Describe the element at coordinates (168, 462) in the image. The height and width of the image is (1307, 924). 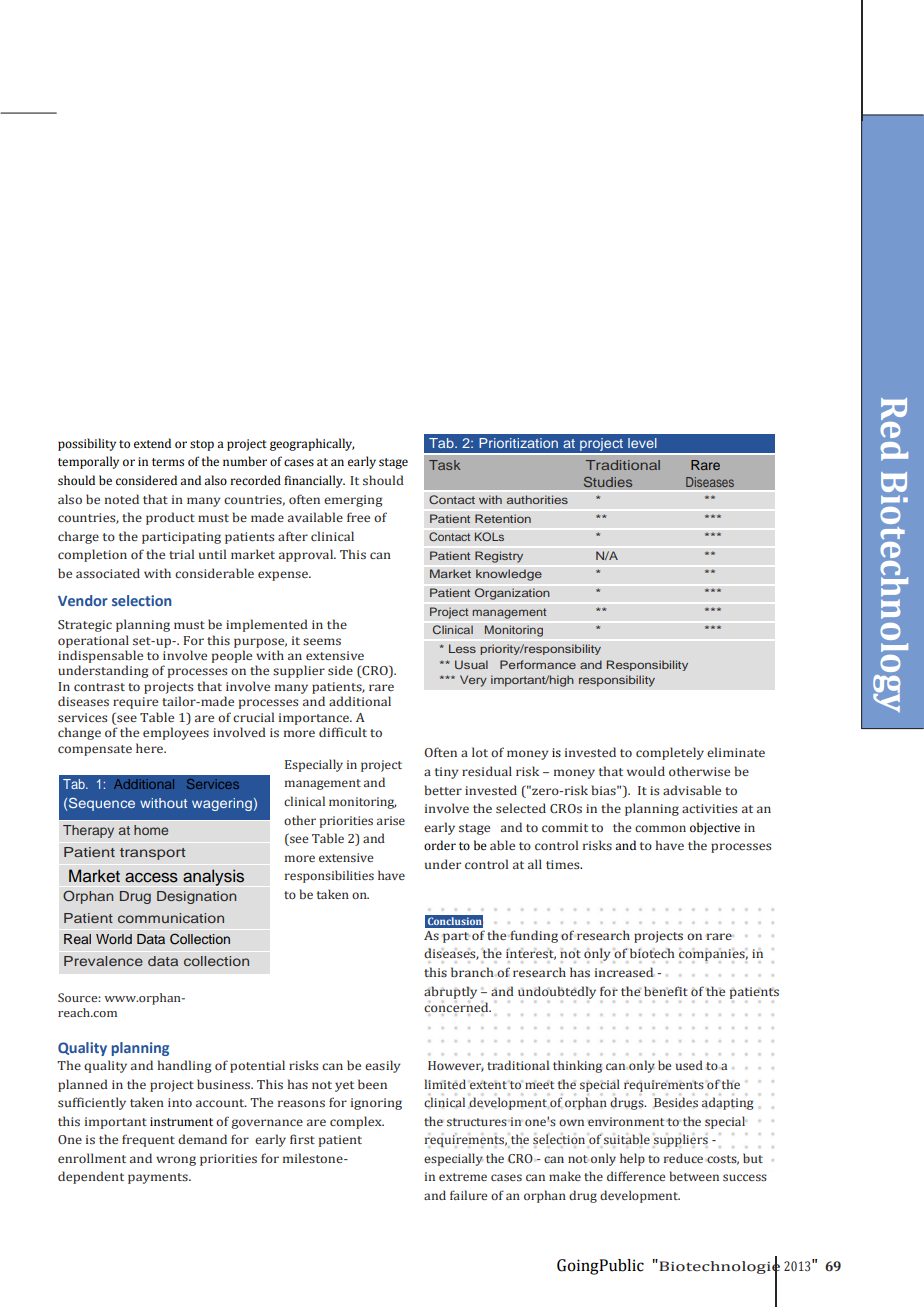
I see `terms` at that location.
